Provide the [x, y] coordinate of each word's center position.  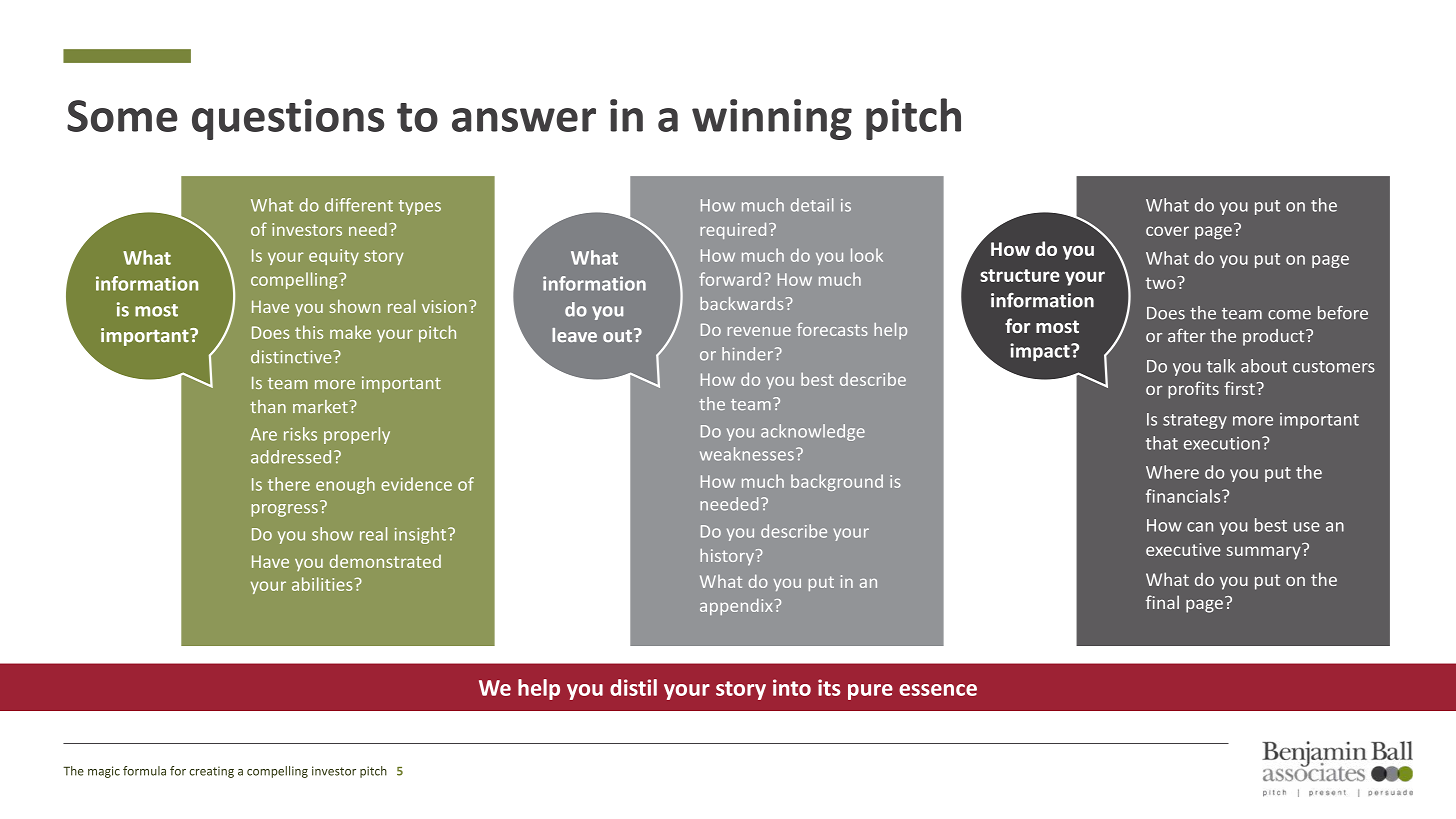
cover [1167, 231]
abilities [322, 584]
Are [264, 434]
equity [334, 257]
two [1162, 283]
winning [772, 119]
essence [938, 690]
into [792, 687]
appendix [736, 606]
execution [1222, 443]
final [1162, 602]
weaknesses [747, 454]
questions [288, 119]
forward [730, 279]
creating [211, 772]
